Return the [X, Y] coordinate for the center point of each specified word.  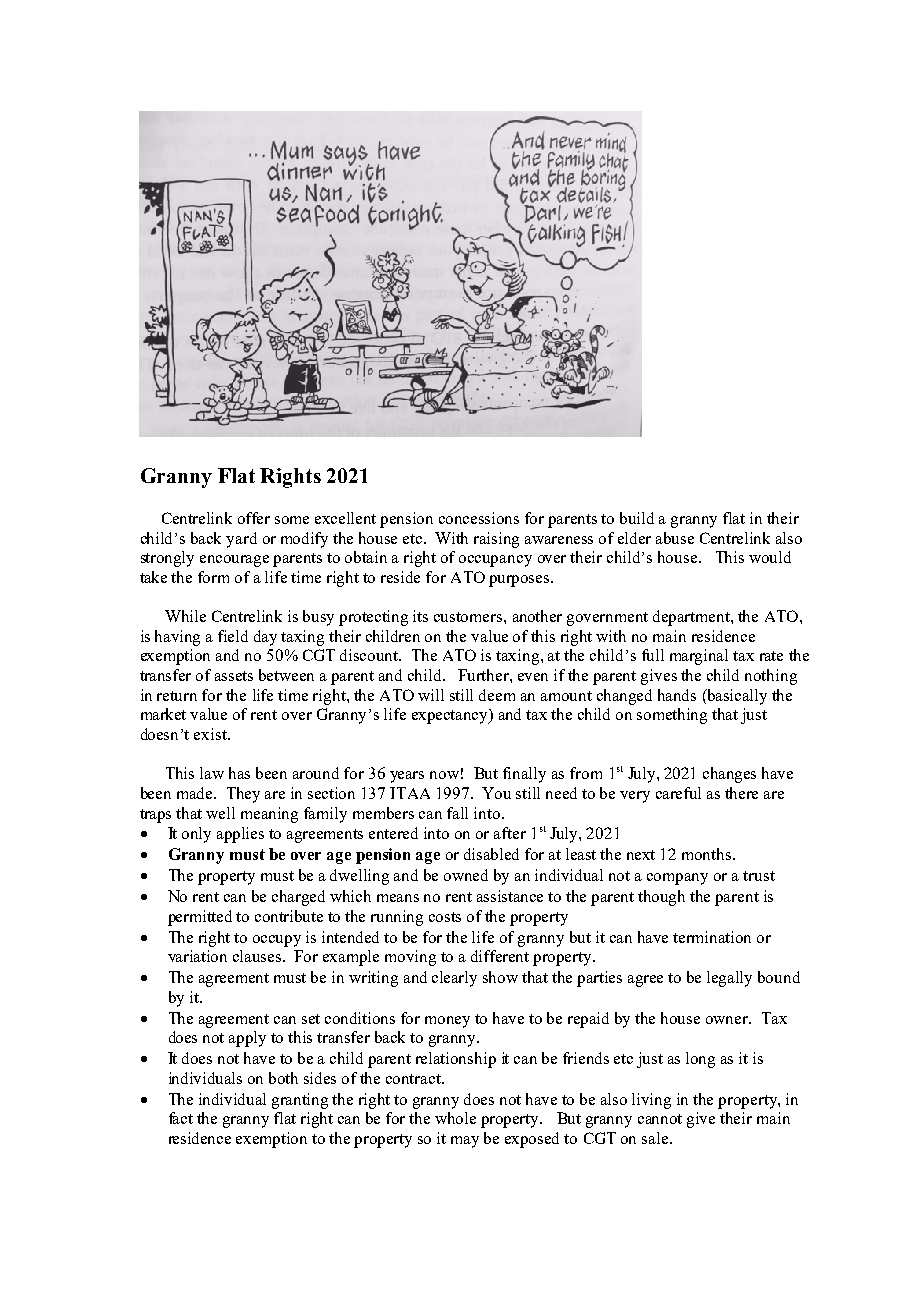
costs [445, 917]
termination [712, 937]
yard [241, 540]
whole [455, 1118]
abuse [675, 538]
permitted [200, 918]
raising [496, 540]
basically [736, 697]
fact [181, 1118]
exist [211, 734]
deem [497, 695]
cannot [660, 1119]
